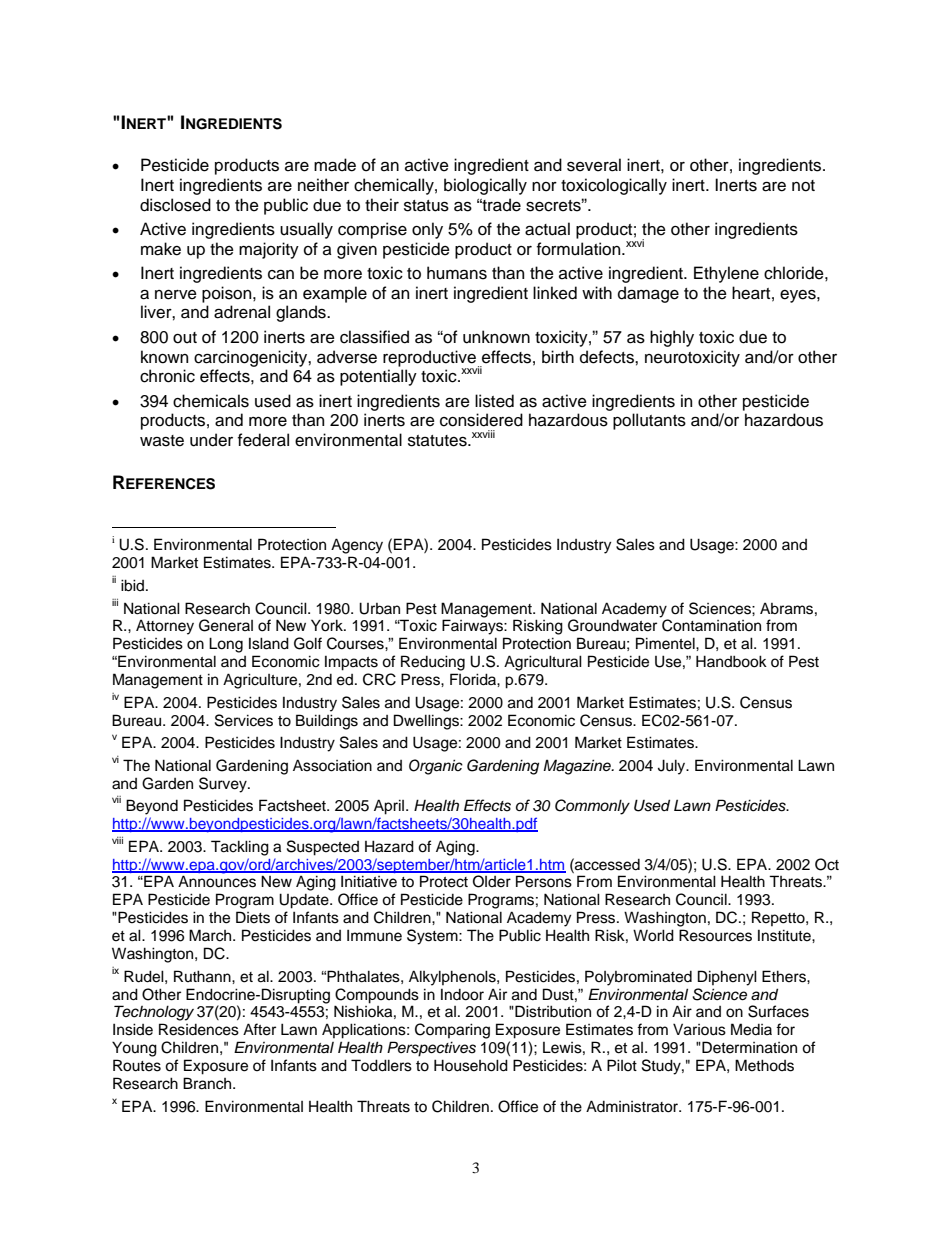  What do you see at coordinates (211, 401) in the page?
I see `chemicals` at bounding box center [211, 401].
